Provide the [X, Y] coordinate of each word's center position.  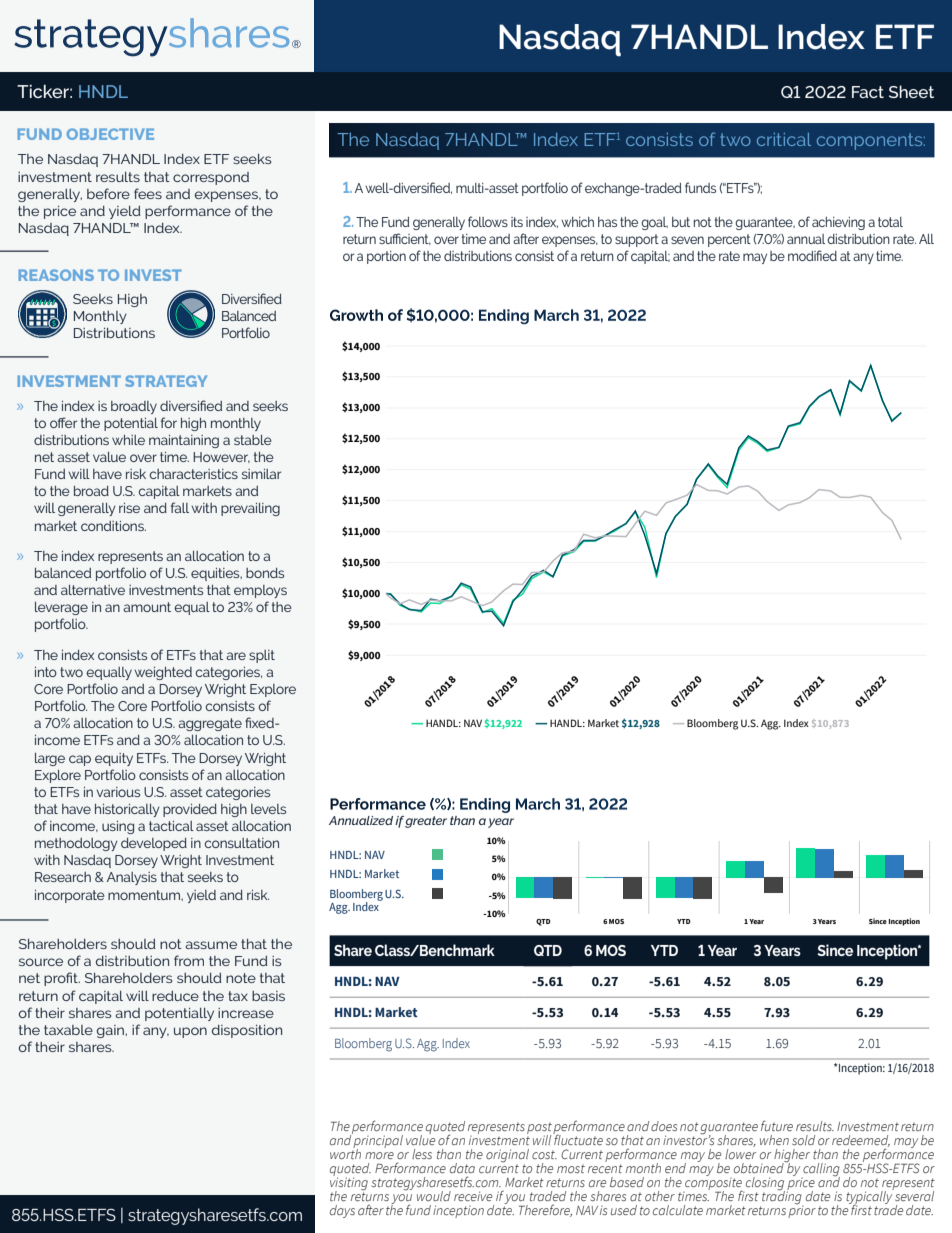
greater [426, 822]
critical [784, 139]
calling [820, 1171]
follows [488, 221]
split [262, 656]
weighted [163, 673]
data [462, 1168]
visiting [349, 1184]
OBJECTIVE [110, 134]
